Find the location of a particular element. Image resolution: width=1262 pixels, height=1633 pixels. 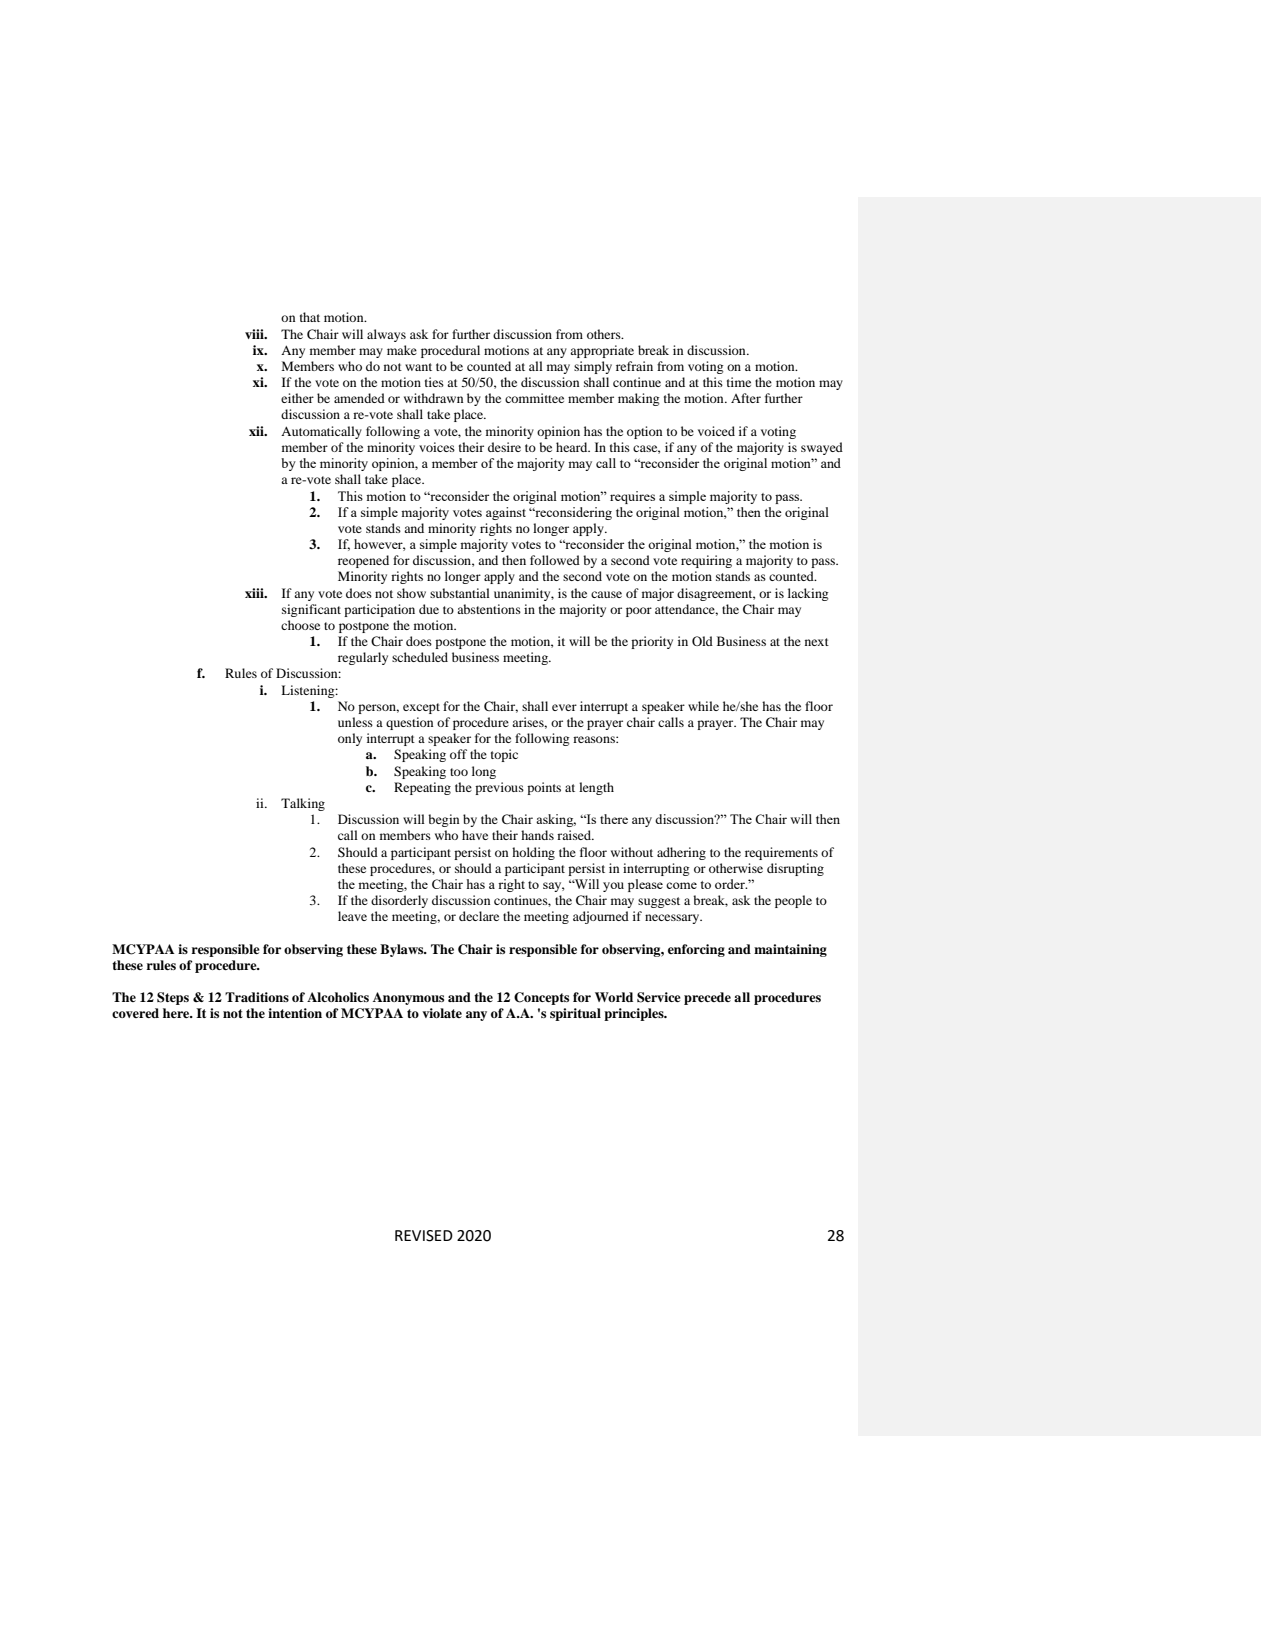

REVISED is located at coordinates (424, 1236).
